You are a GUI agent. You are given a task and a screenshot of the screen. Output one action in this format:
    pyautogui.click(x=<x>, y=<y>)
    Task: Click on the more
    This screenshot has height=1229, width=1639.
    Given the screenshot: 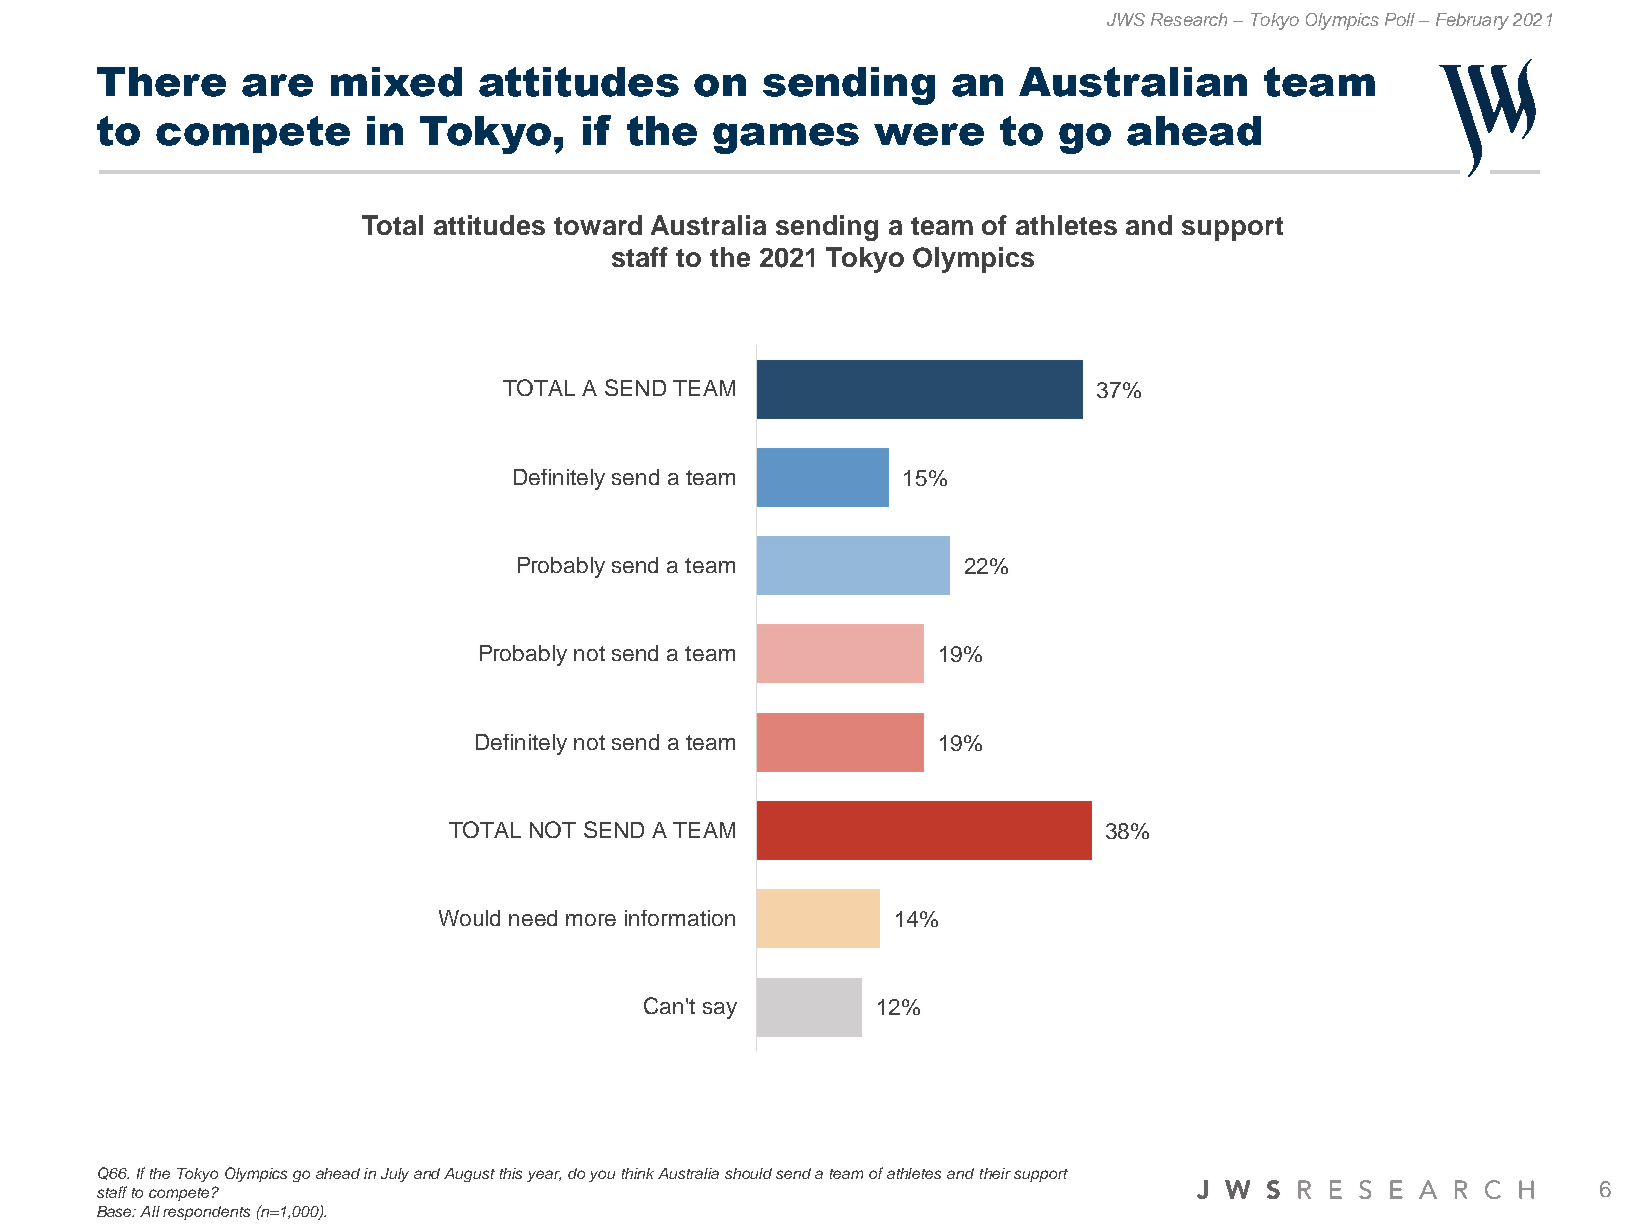 What is the action you would take?
    pyautogui.click(x=591, y=920)
